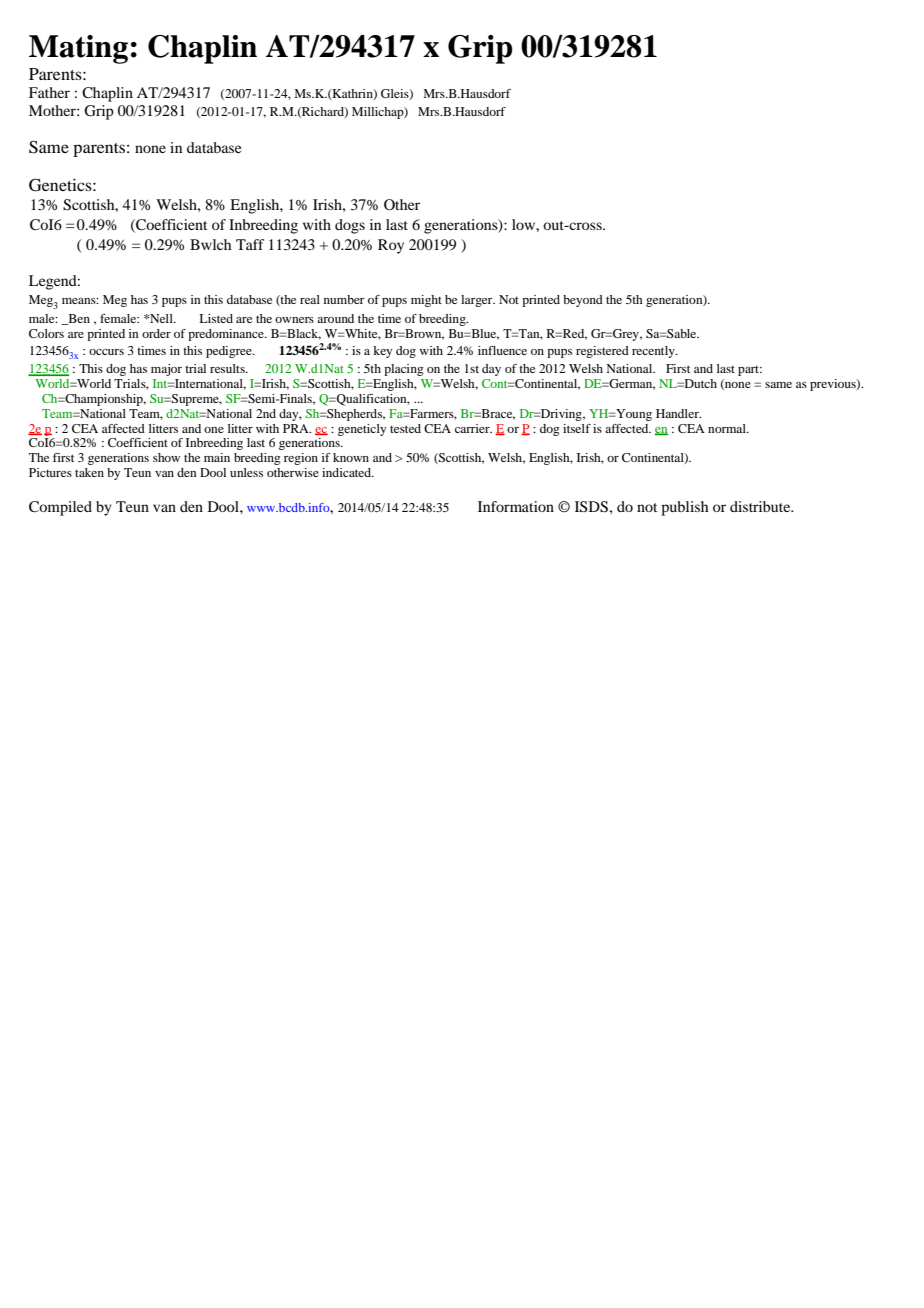  I want to click on dogs, so click(350, 226).
